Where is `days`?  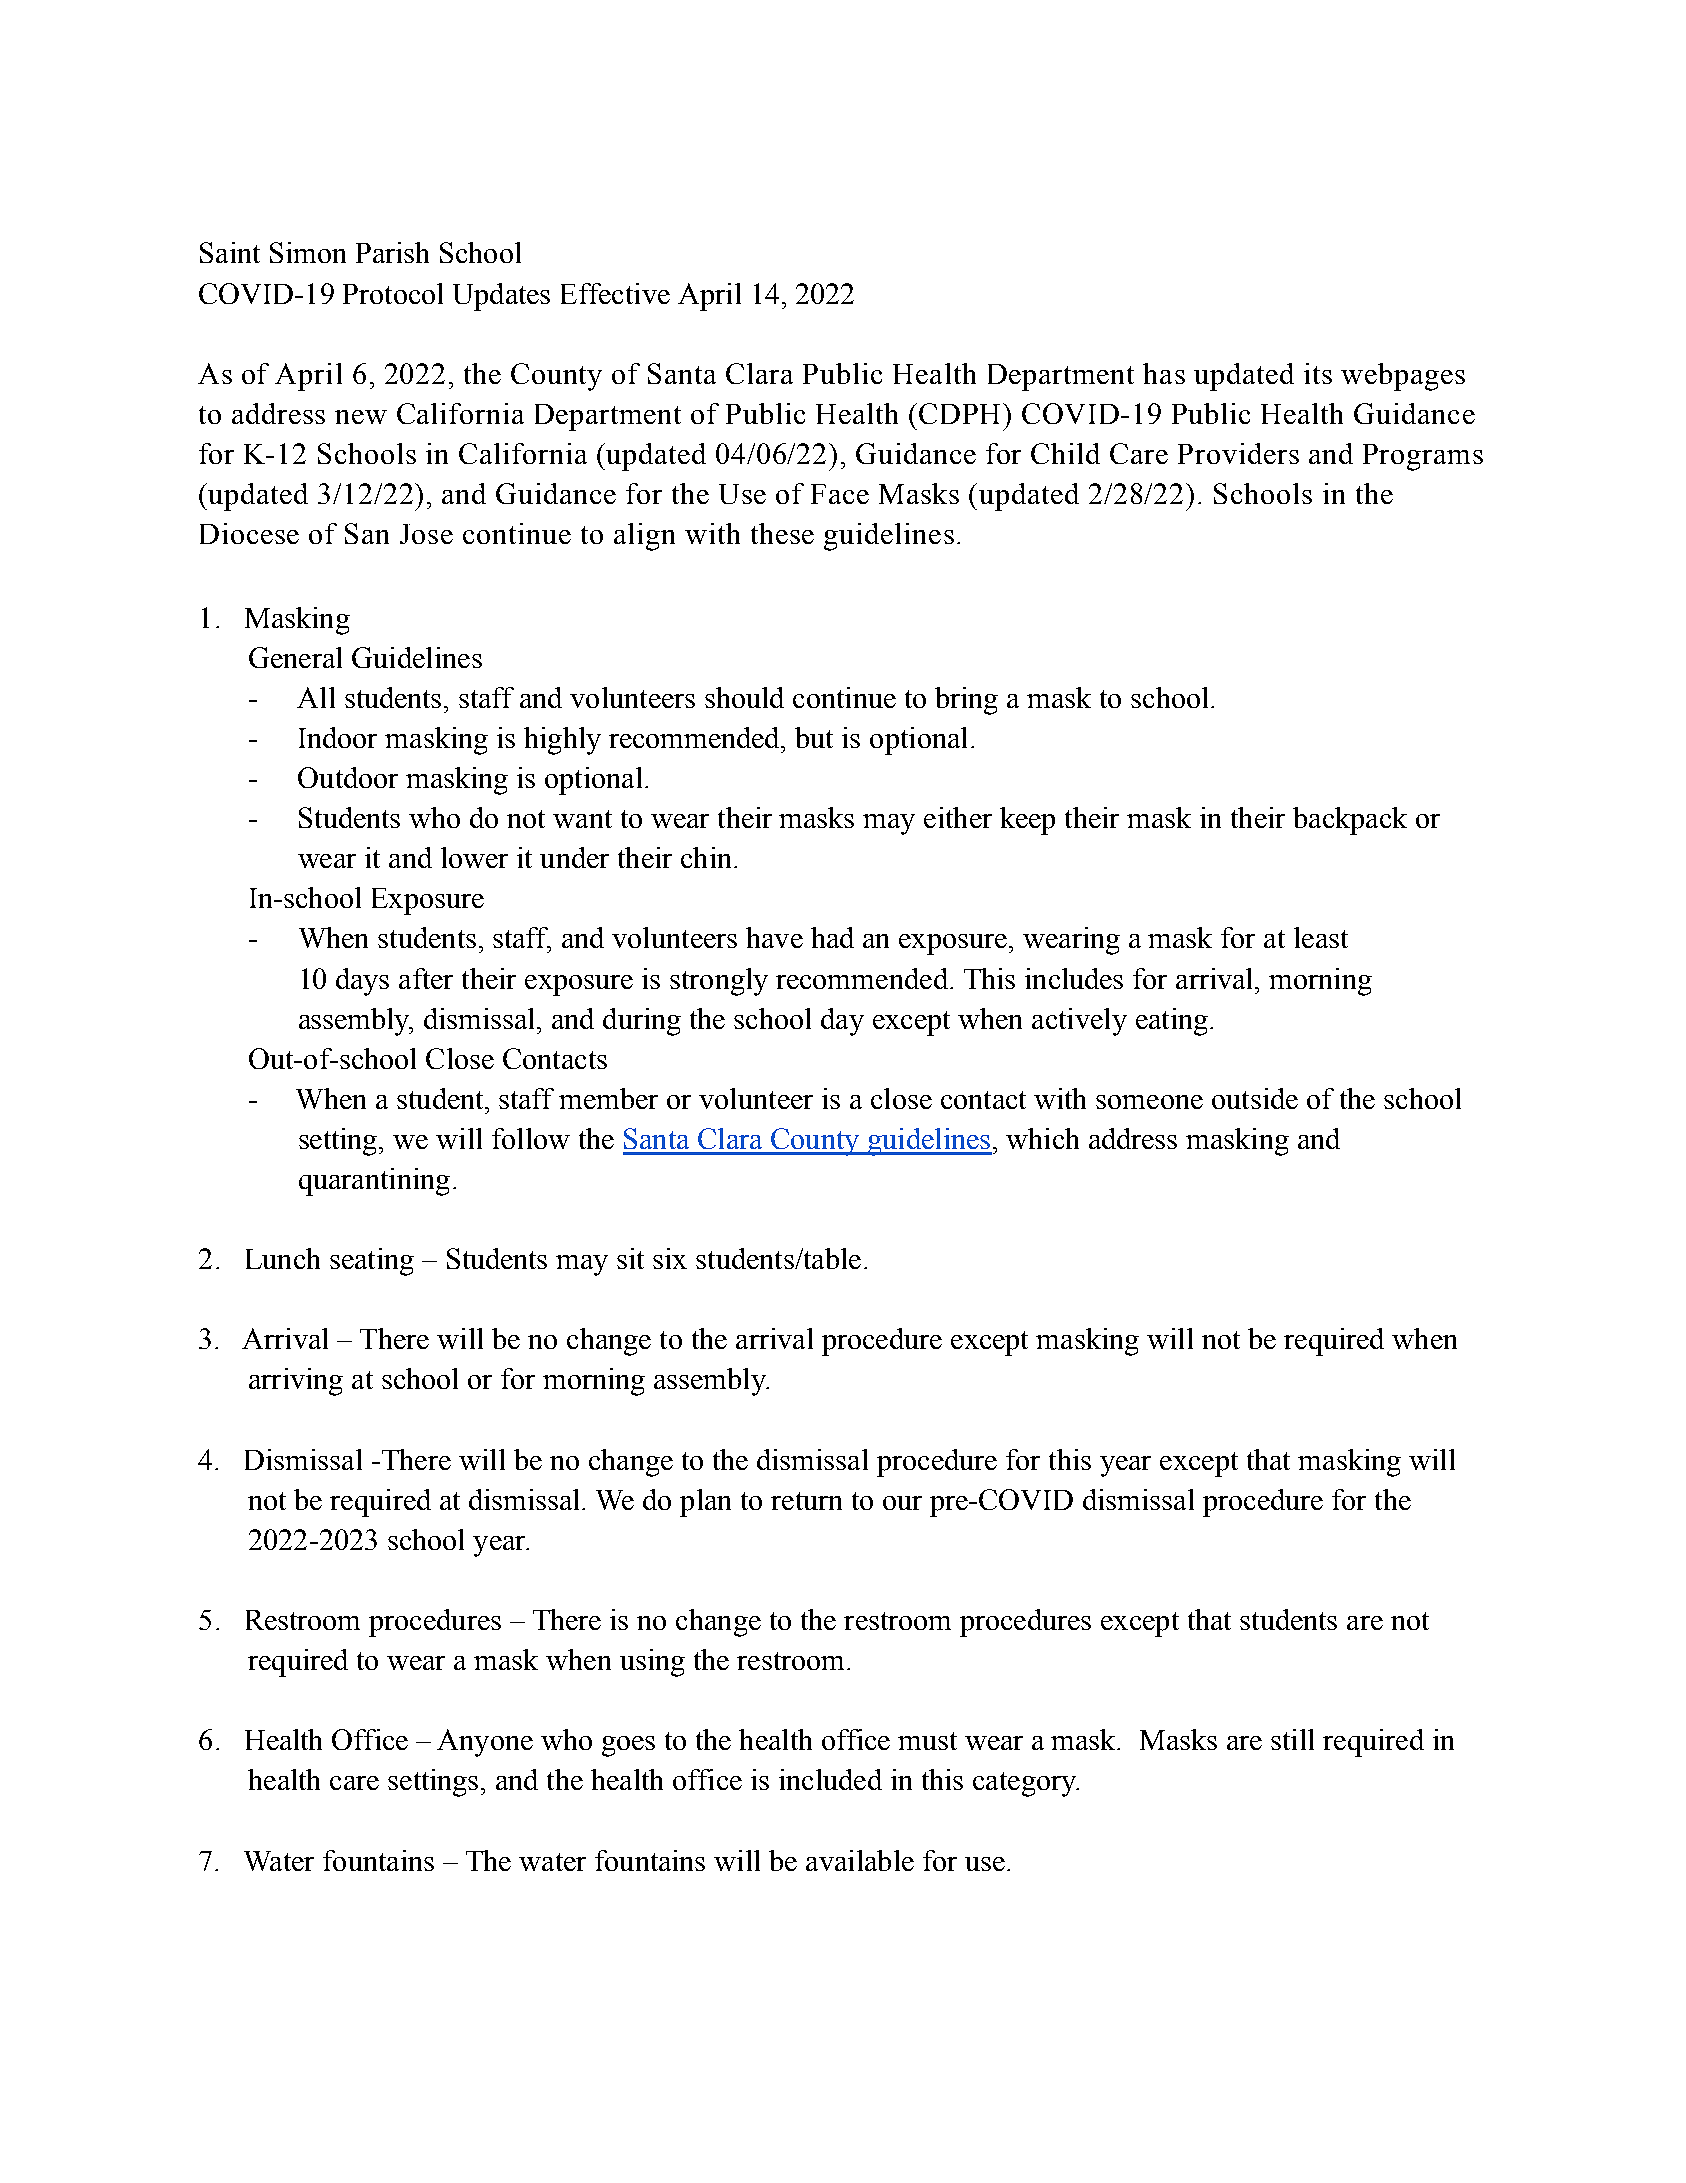
days is located at coordinates (362, 982).
